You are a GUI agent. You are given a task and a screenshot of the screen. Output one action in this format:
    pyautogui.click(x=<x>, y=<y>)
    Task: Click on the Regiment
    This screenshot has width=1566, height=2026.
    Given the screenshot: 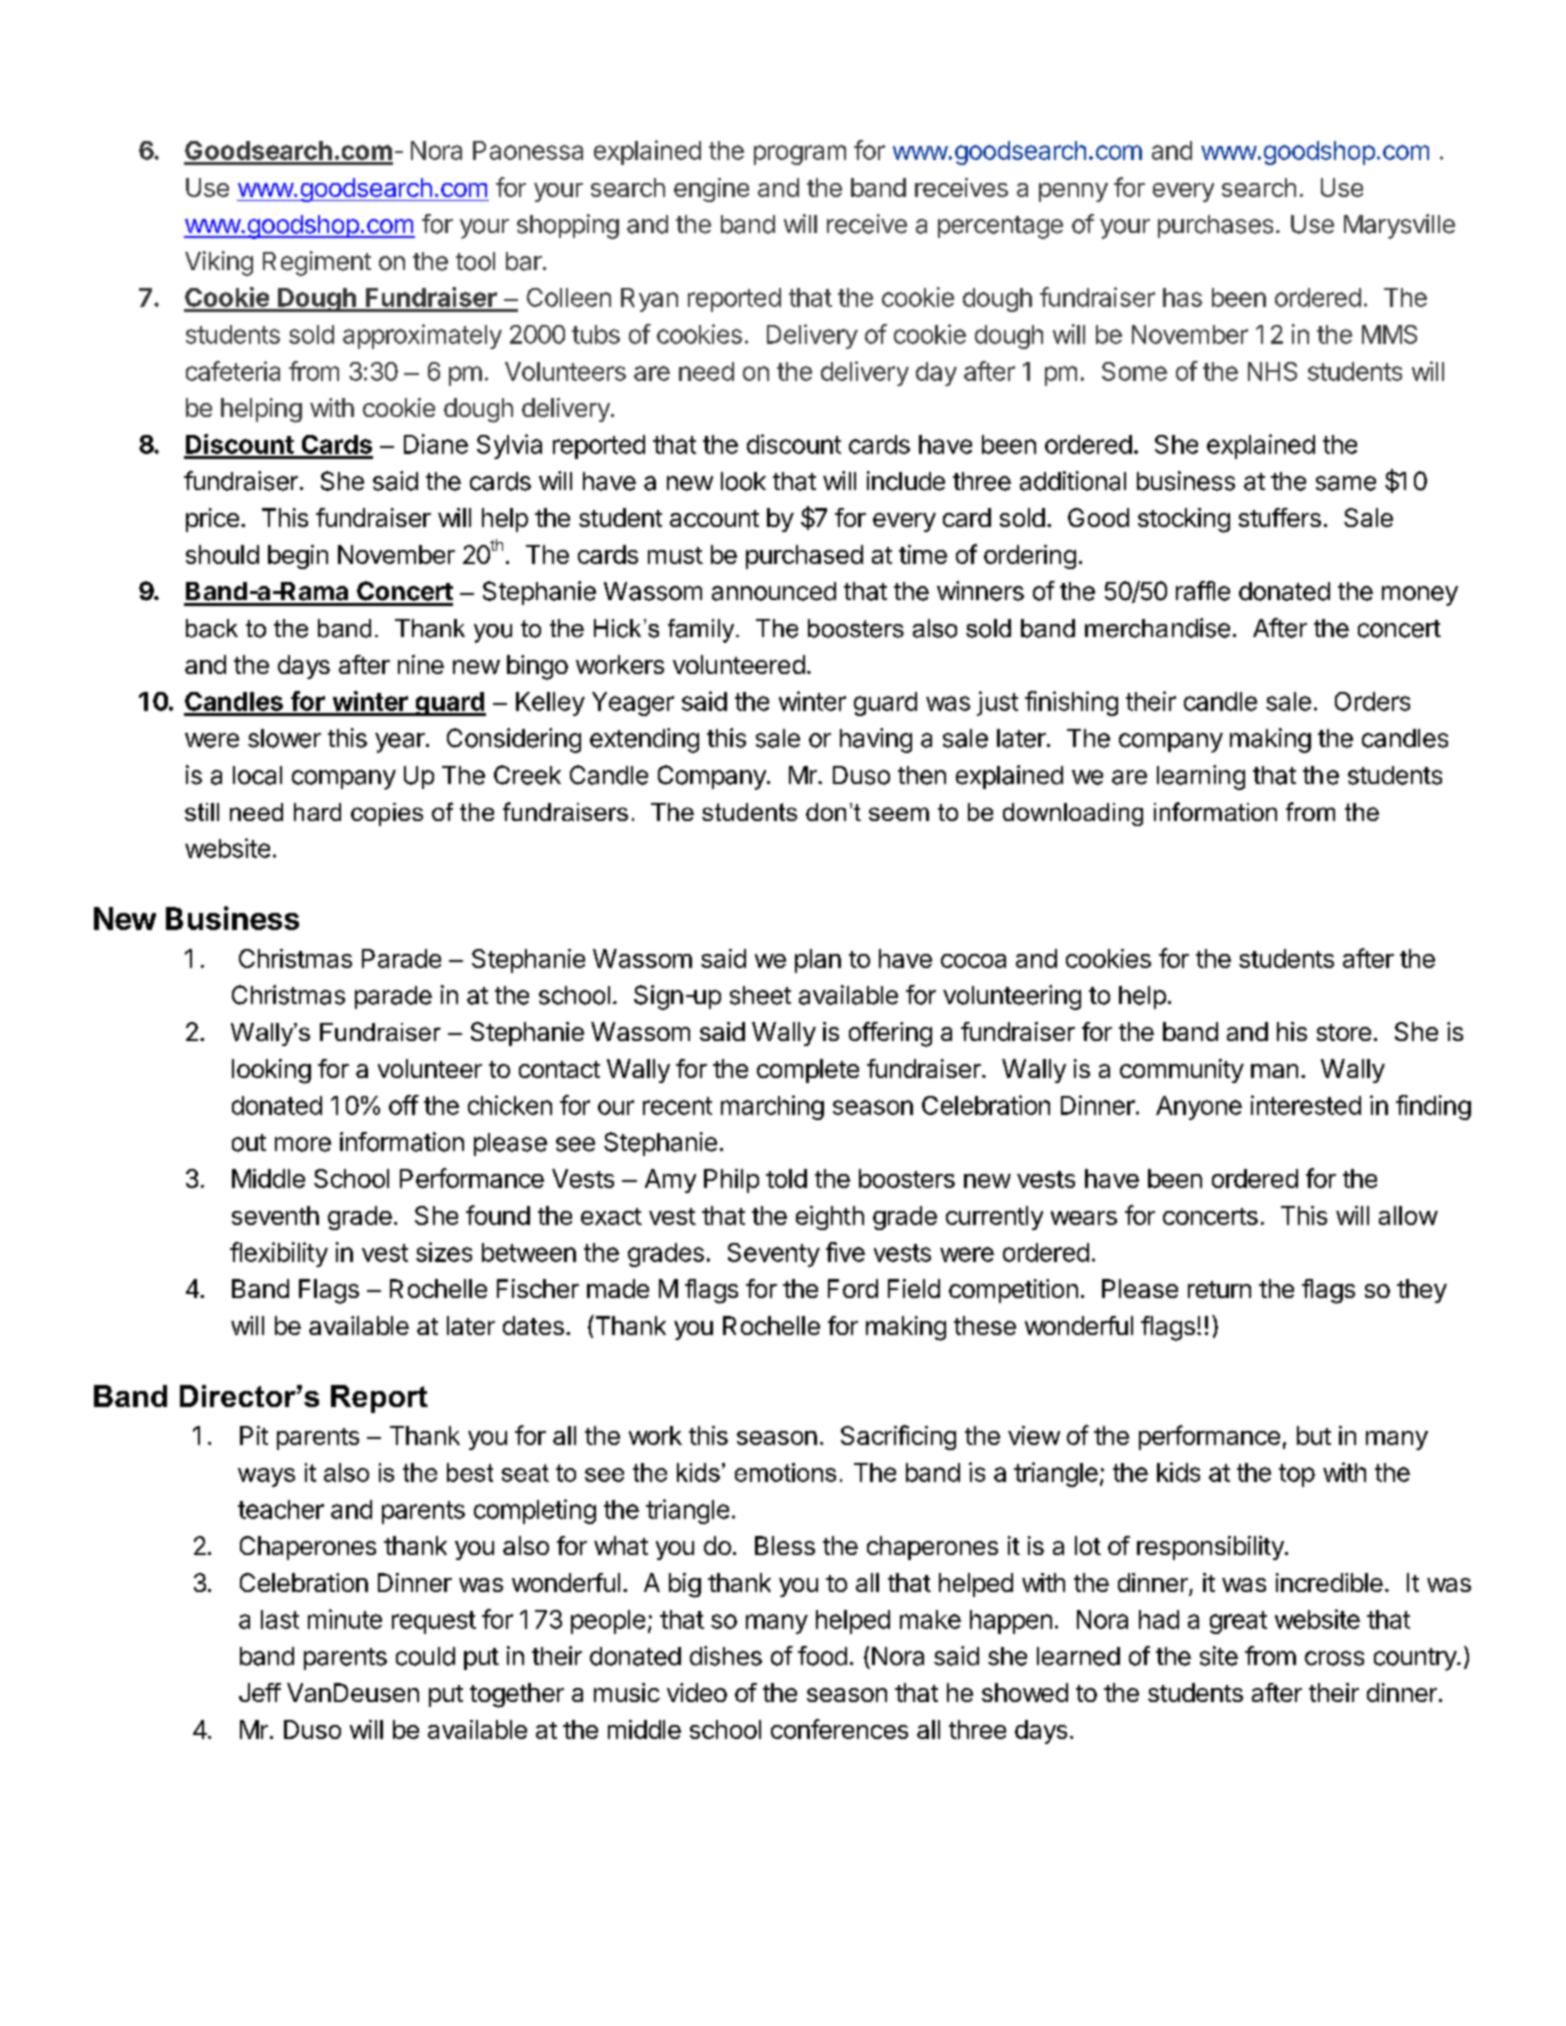 What is the action you would take?
    pyautogui.click(x=317, y=263)
